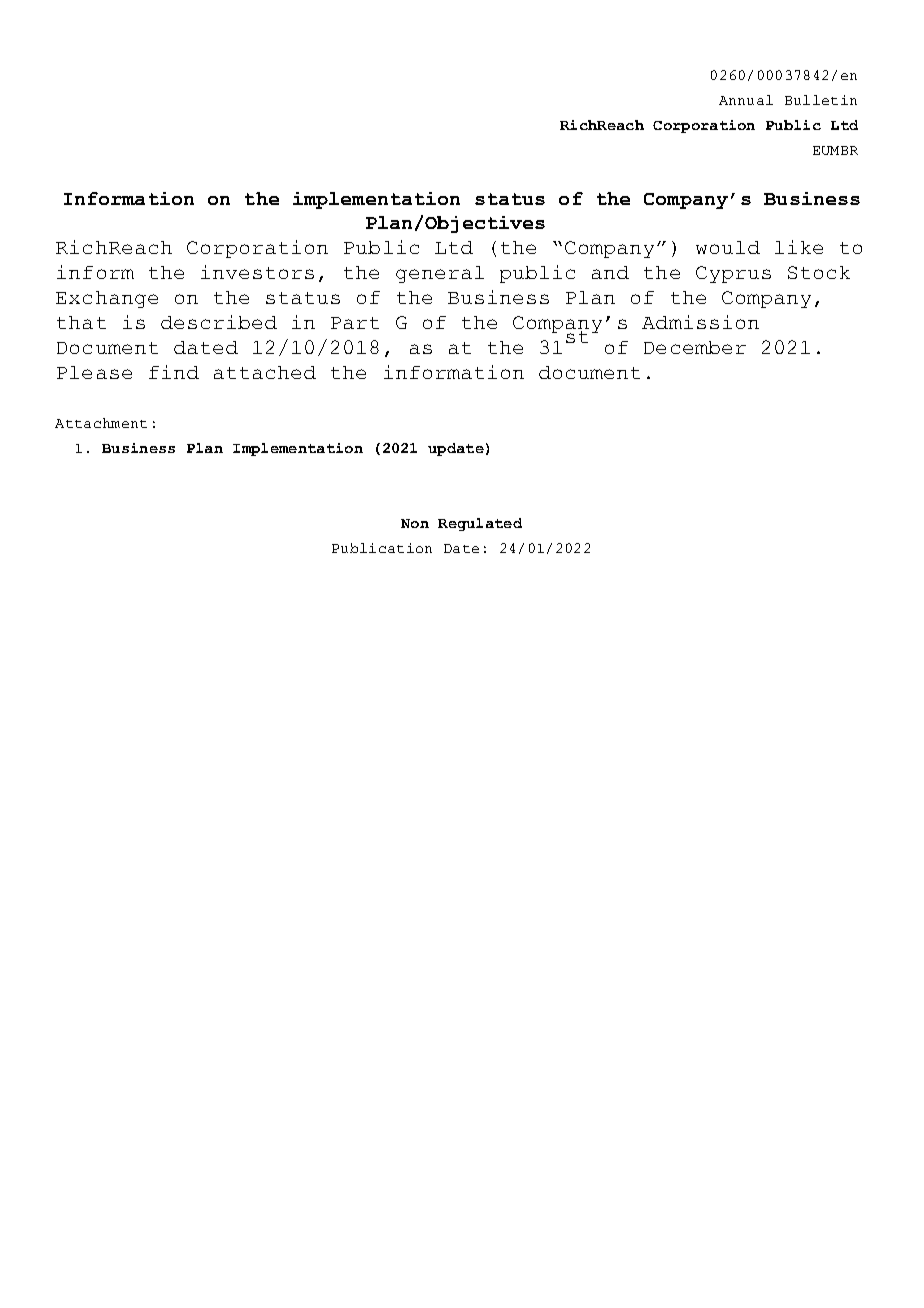  What do you see at coordinates (728, 247) in the screenshot?
I see `would` at bounding box center [728, 247].
